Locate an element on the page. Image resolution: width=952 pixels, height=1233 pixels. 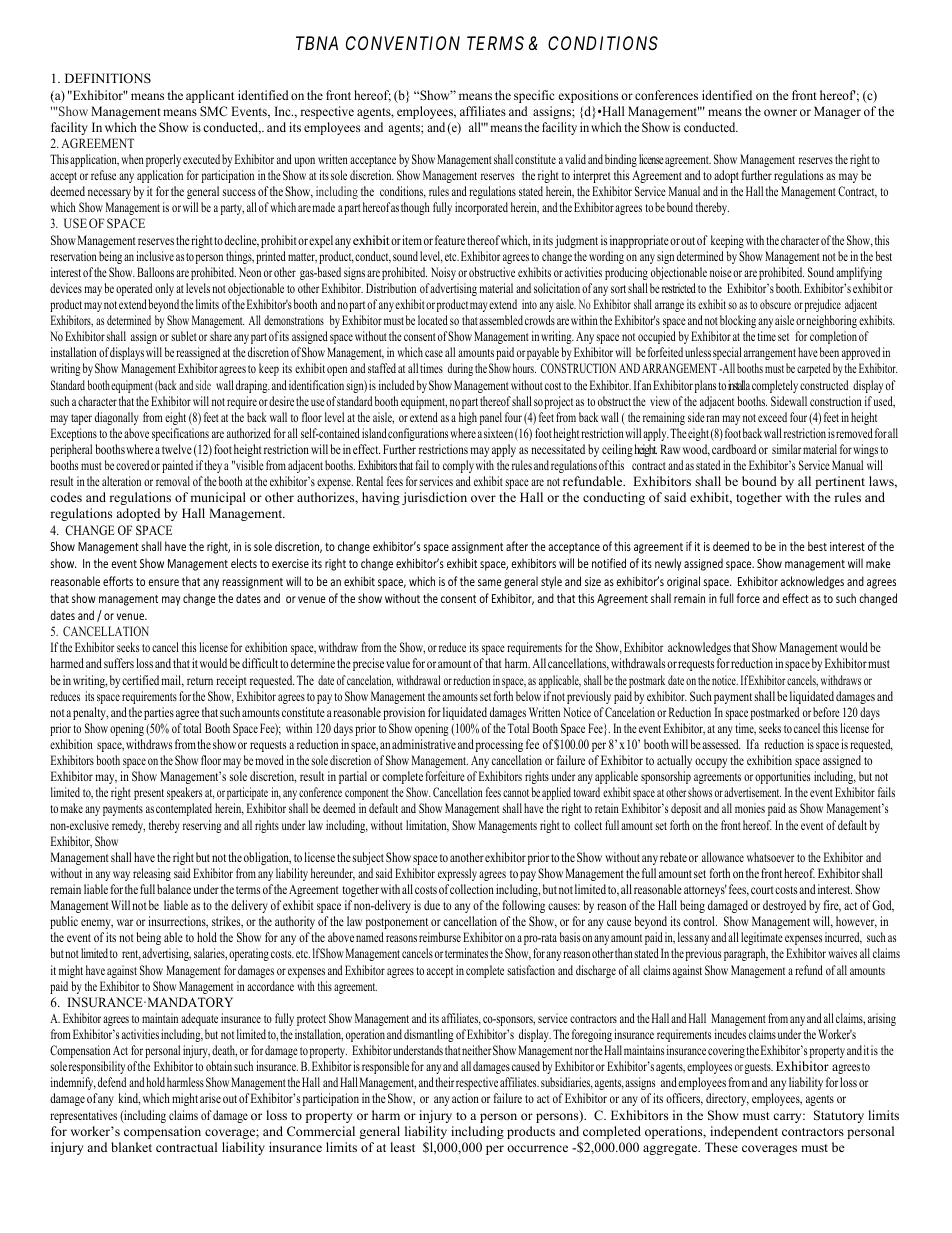
SMC is located at coordinates (213, 111).
